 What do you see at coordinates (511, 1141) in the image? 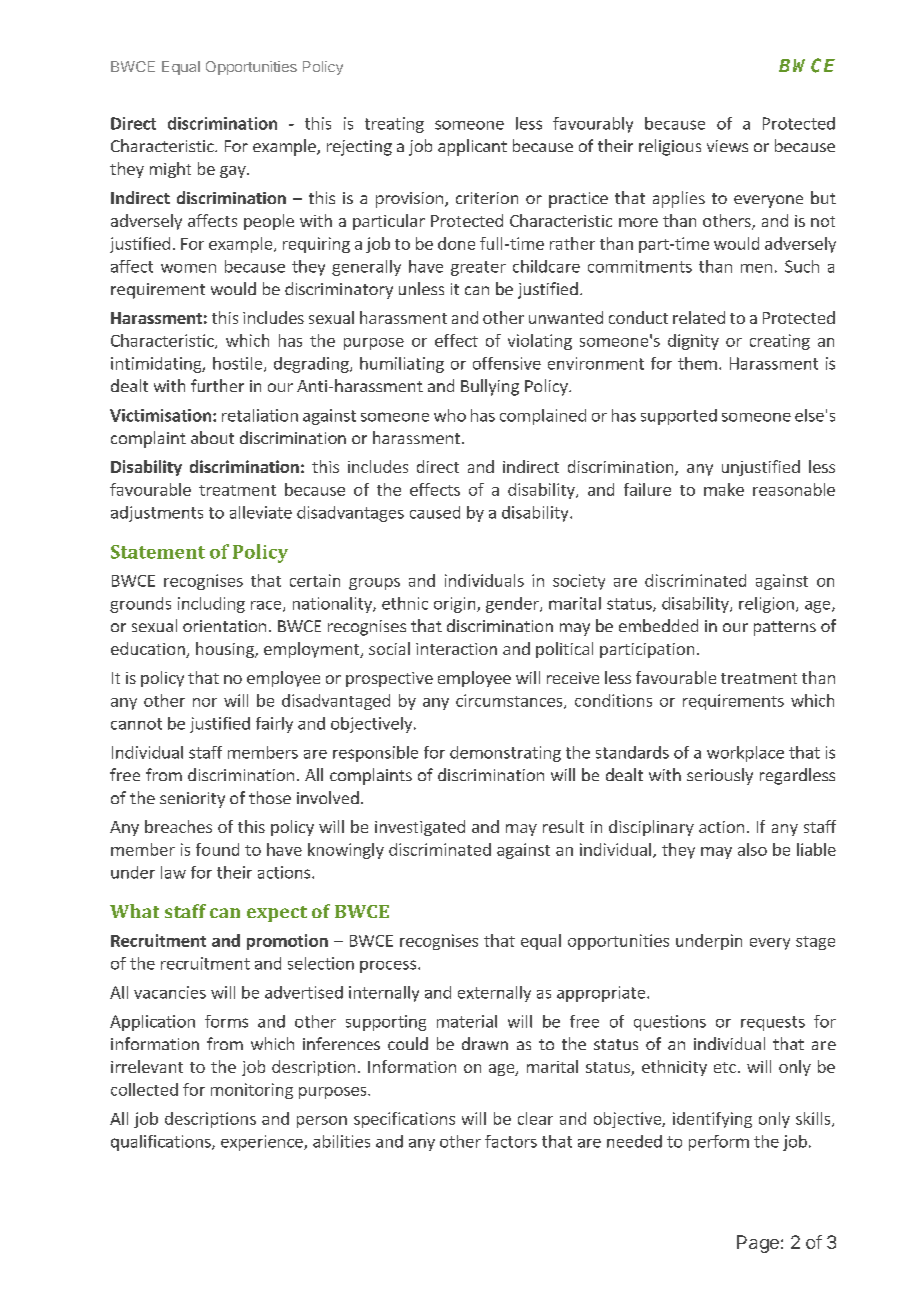
I see `factors` at bounding box center [511, 1141].
